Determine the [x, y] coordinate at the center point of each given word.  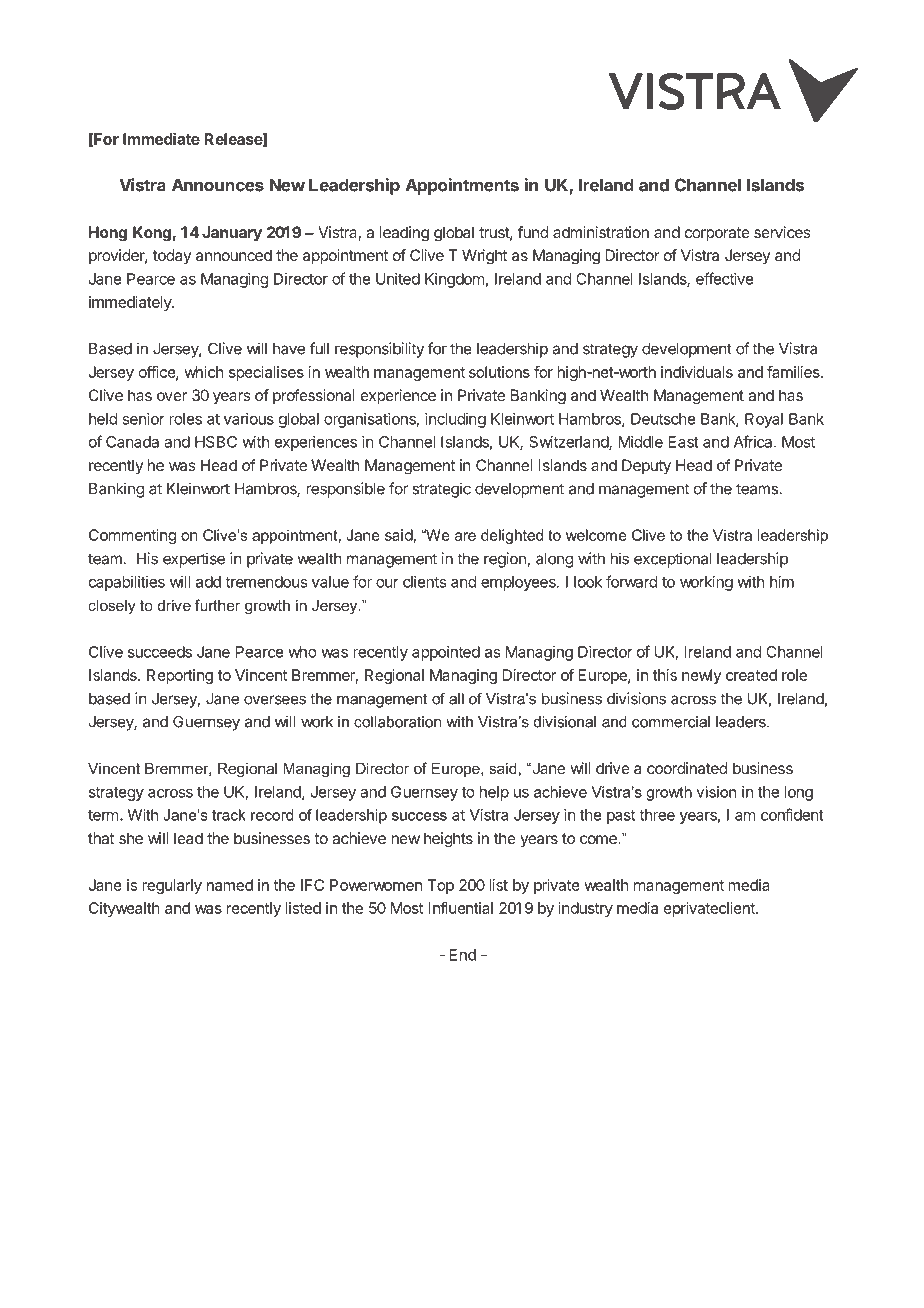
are [465, 536]
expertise [194, 560]
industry [585, 909]
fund [533, 232]
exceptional [673, 560]
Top [441, 886]
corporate [717, 234]
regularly [172, 886]
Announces [218, 185]
